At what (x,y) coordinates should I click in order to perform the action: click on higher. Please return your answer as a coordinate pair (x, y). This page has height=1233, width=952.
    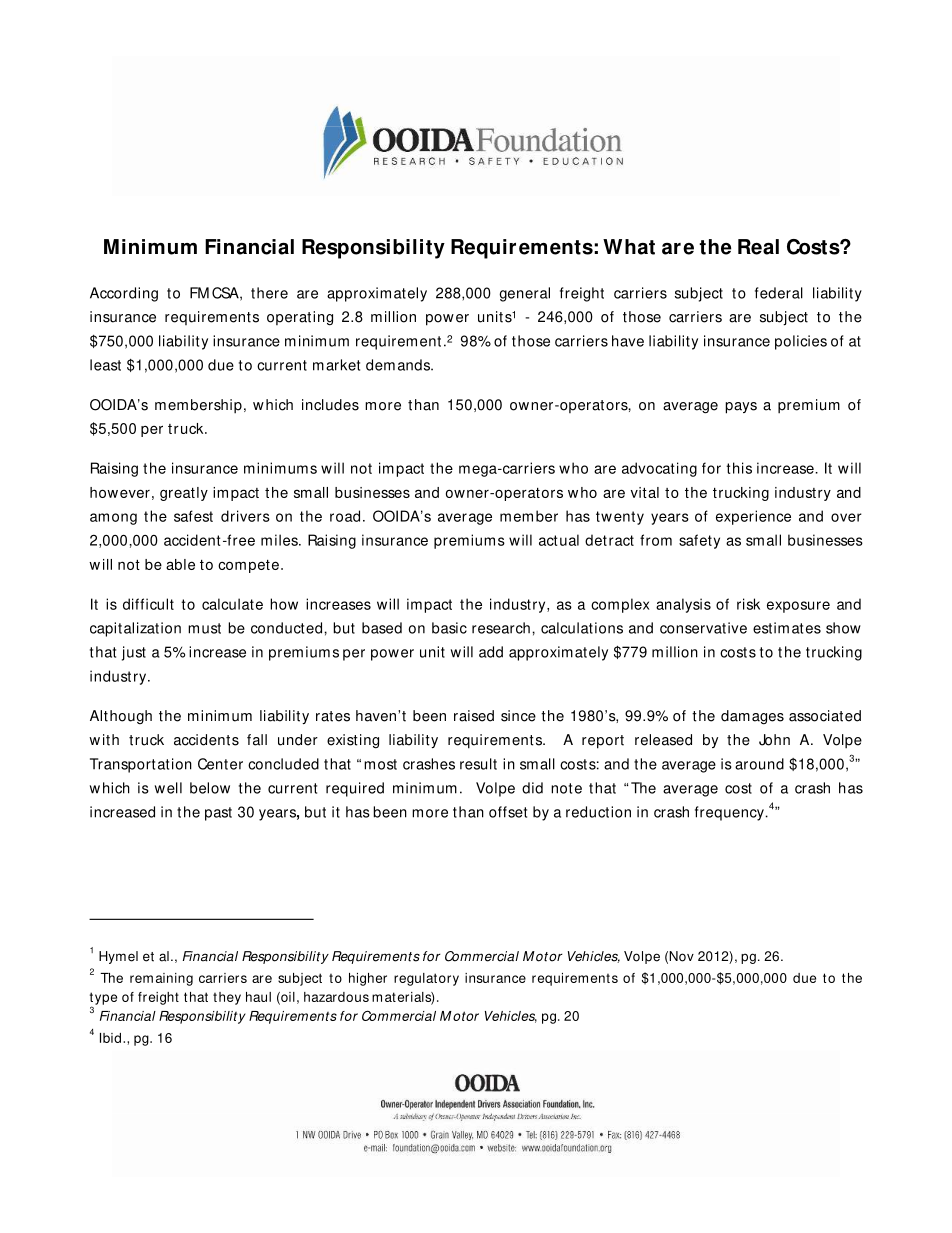
    Looking at the image, I should click on (368, 979).
